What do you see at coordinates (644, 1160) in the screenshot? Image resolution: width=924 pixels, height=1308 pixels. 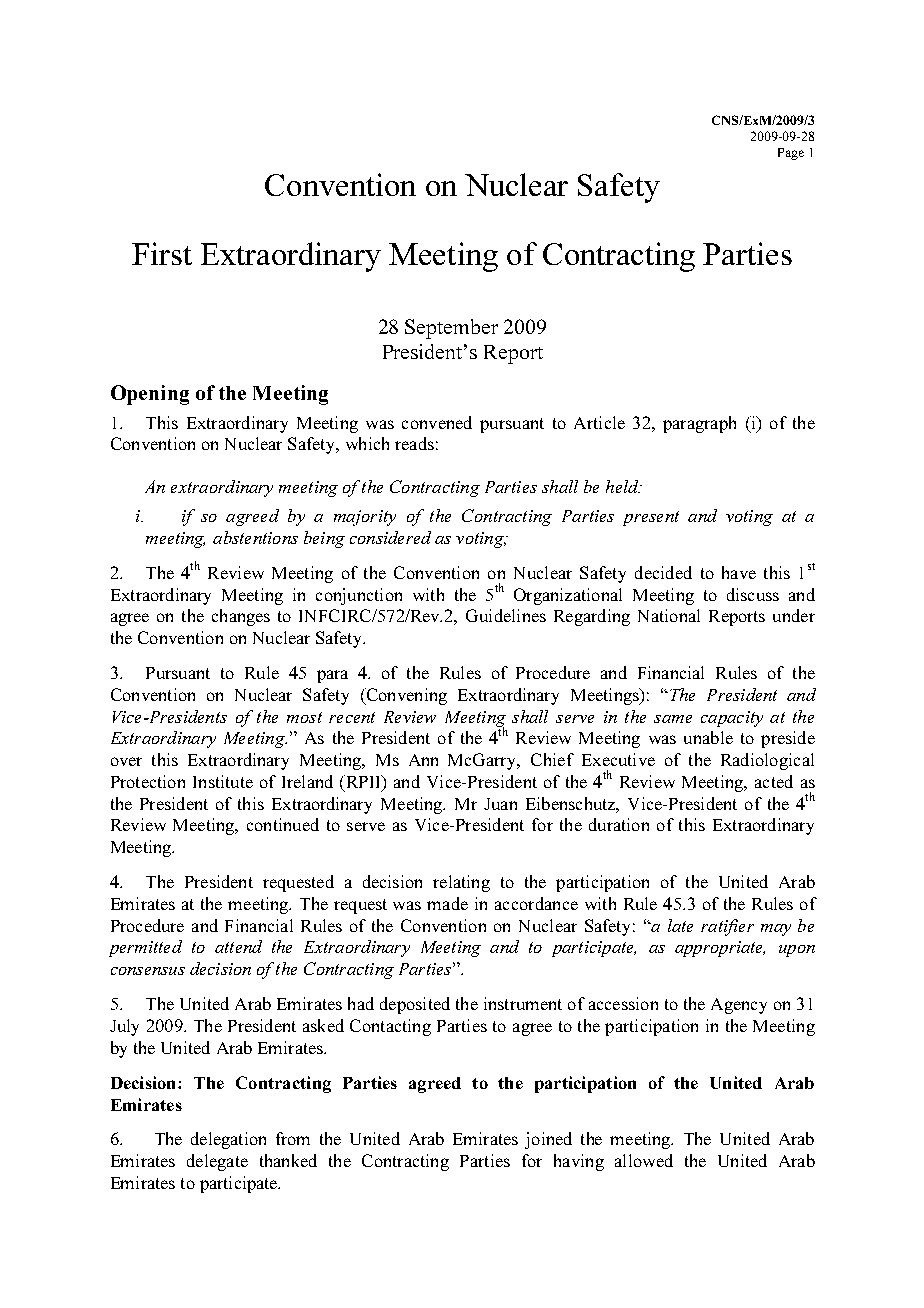 I see `allowed` at bounding box center [644, 1160].
